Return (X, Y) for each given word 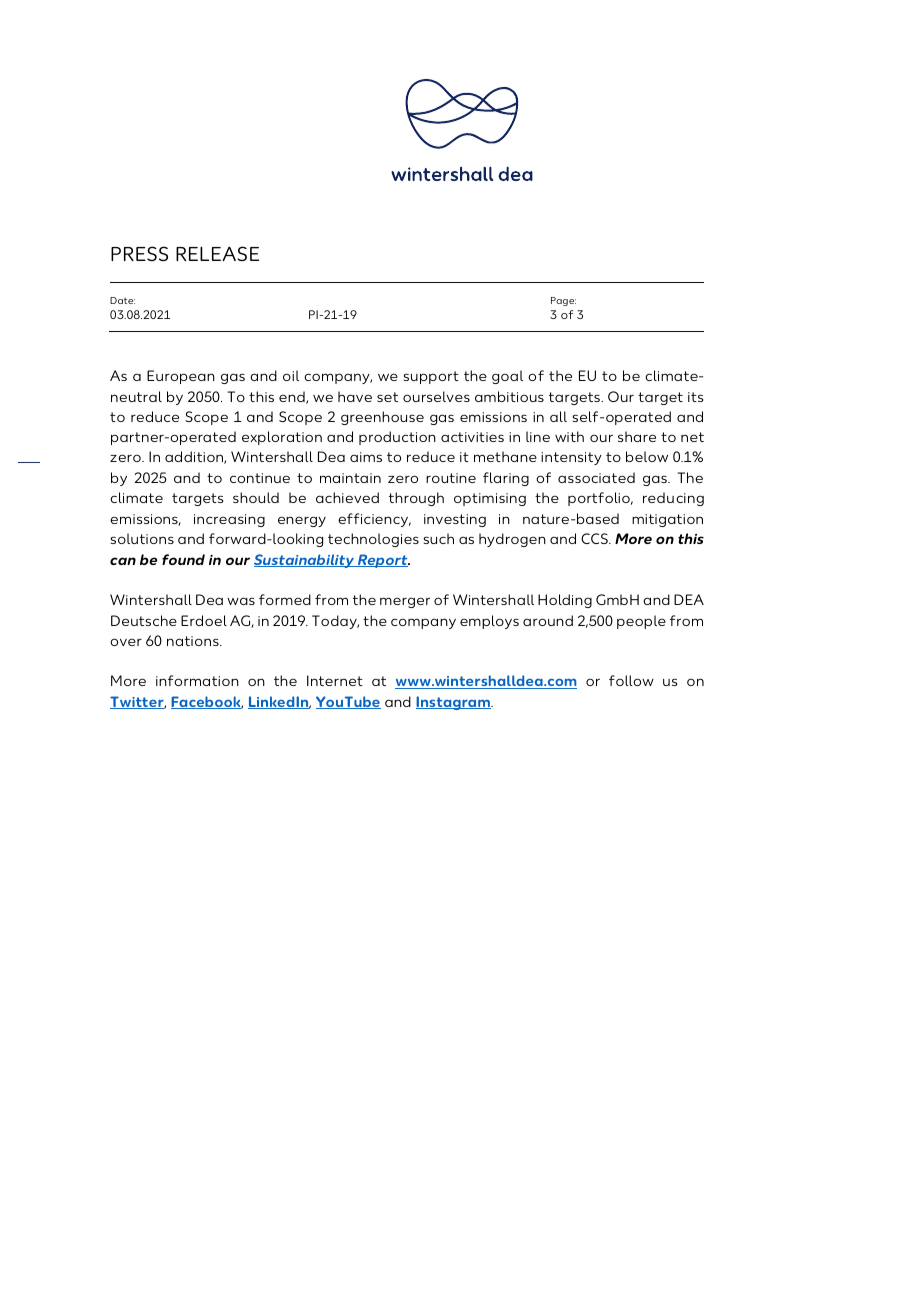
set (387, 397)
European (181, 377)
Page (563, 301)
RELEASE (217, 253)
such (438, 538)
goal (507, 377)
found (183, 559)
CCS (595, 538)
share (637, 436)
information (197, 680)
